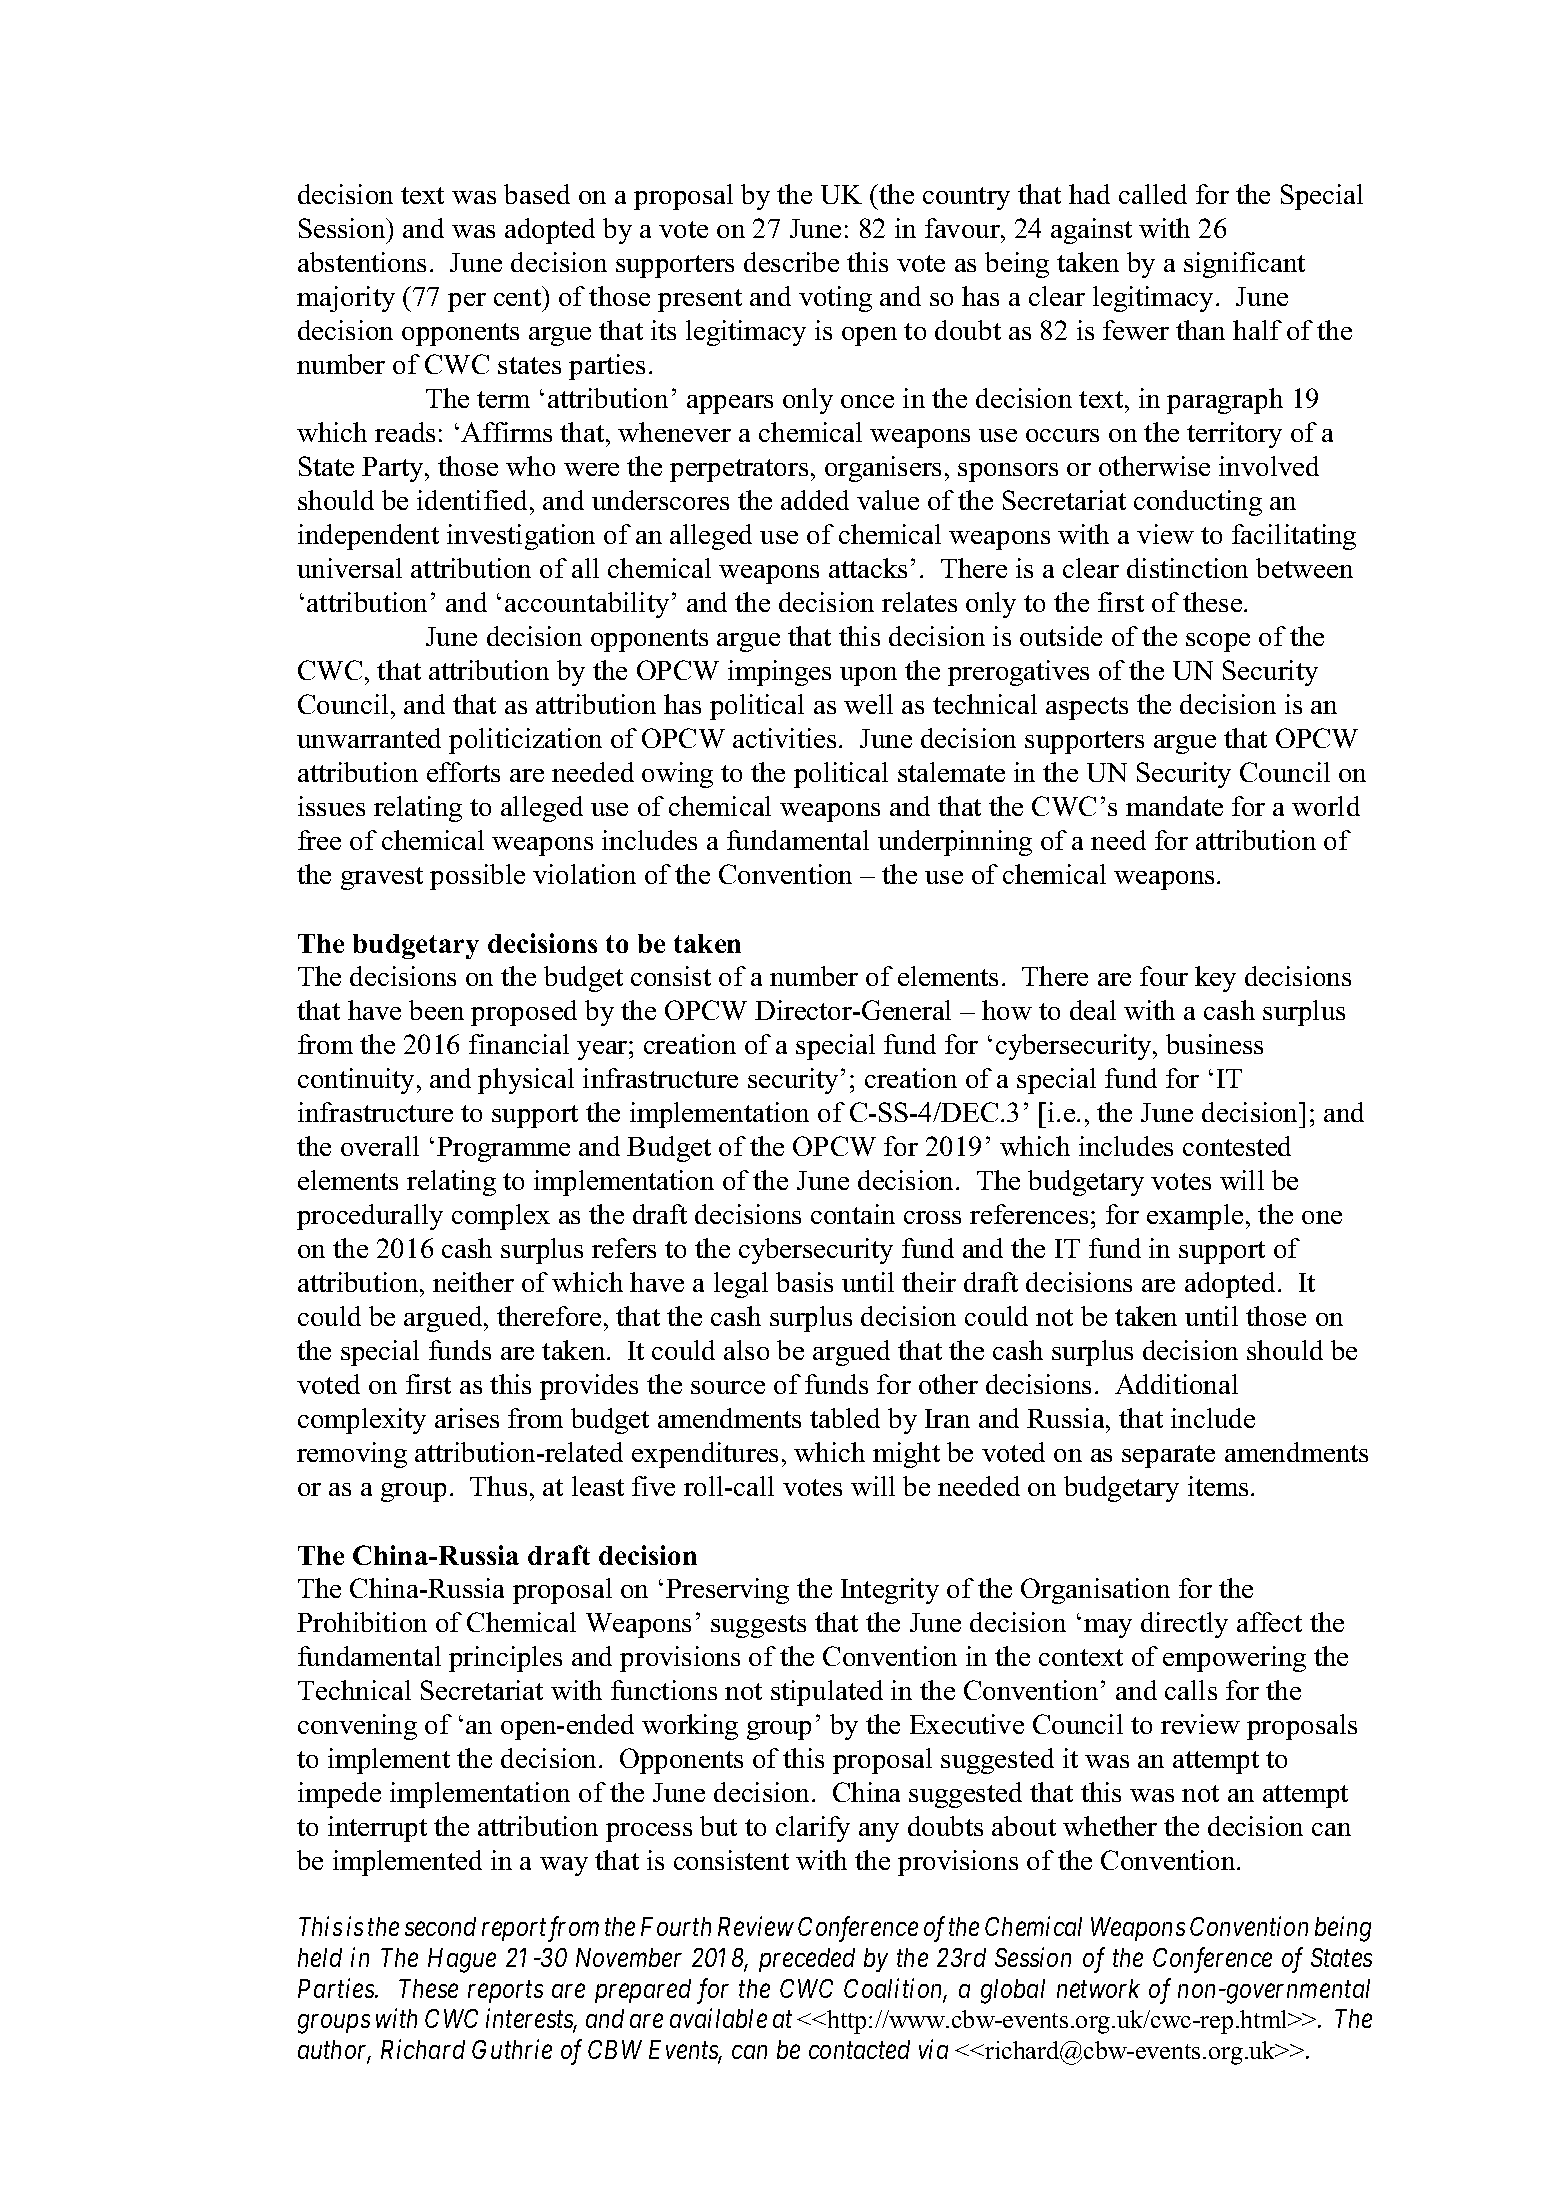 This screenshot has height=2210, width=1562. Describe the element at coordinates (362, 262) in the screenshot. I see `abstentions` at that location.
